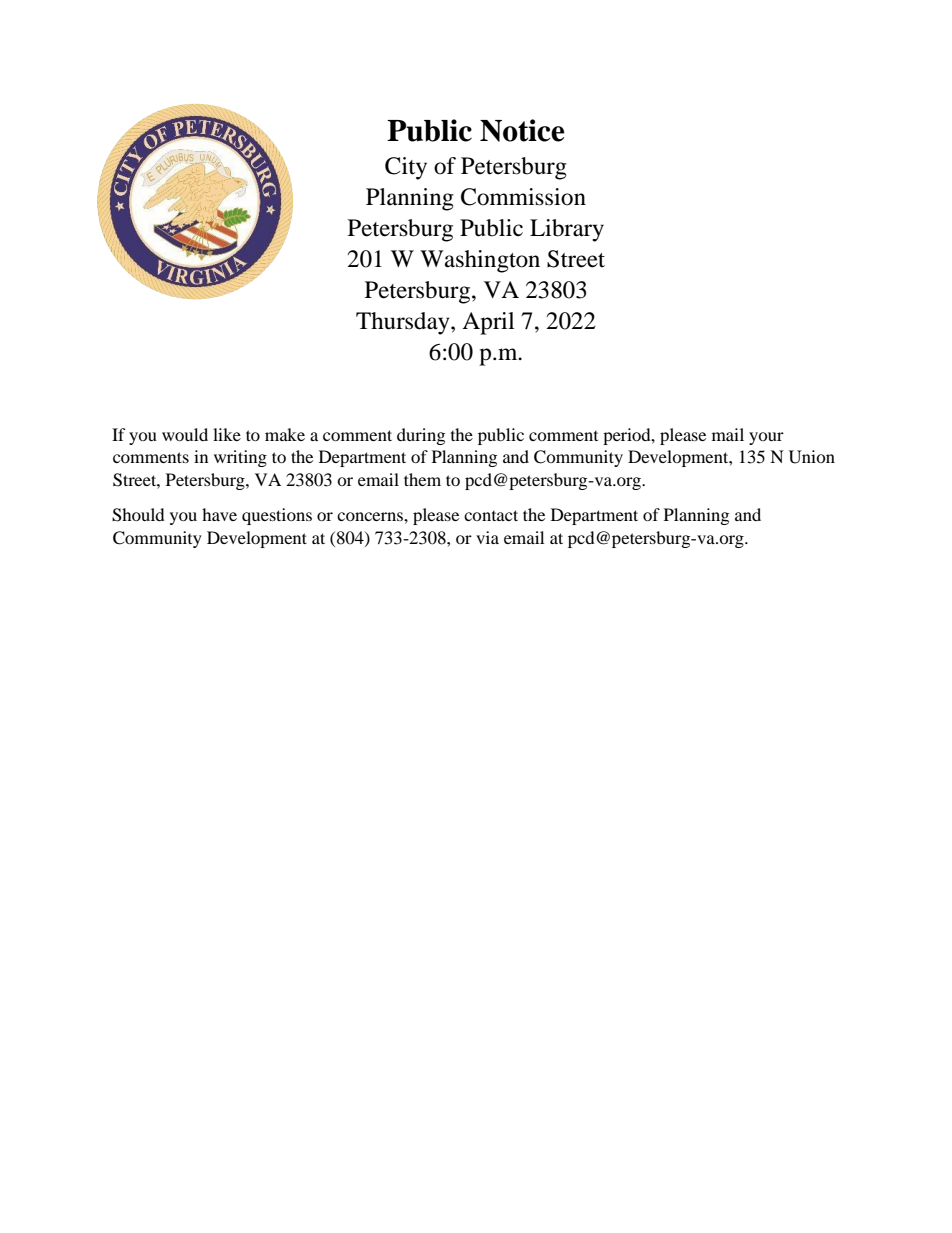 The image size is (952, 1233). I want to click on them, so click(422, 479).
